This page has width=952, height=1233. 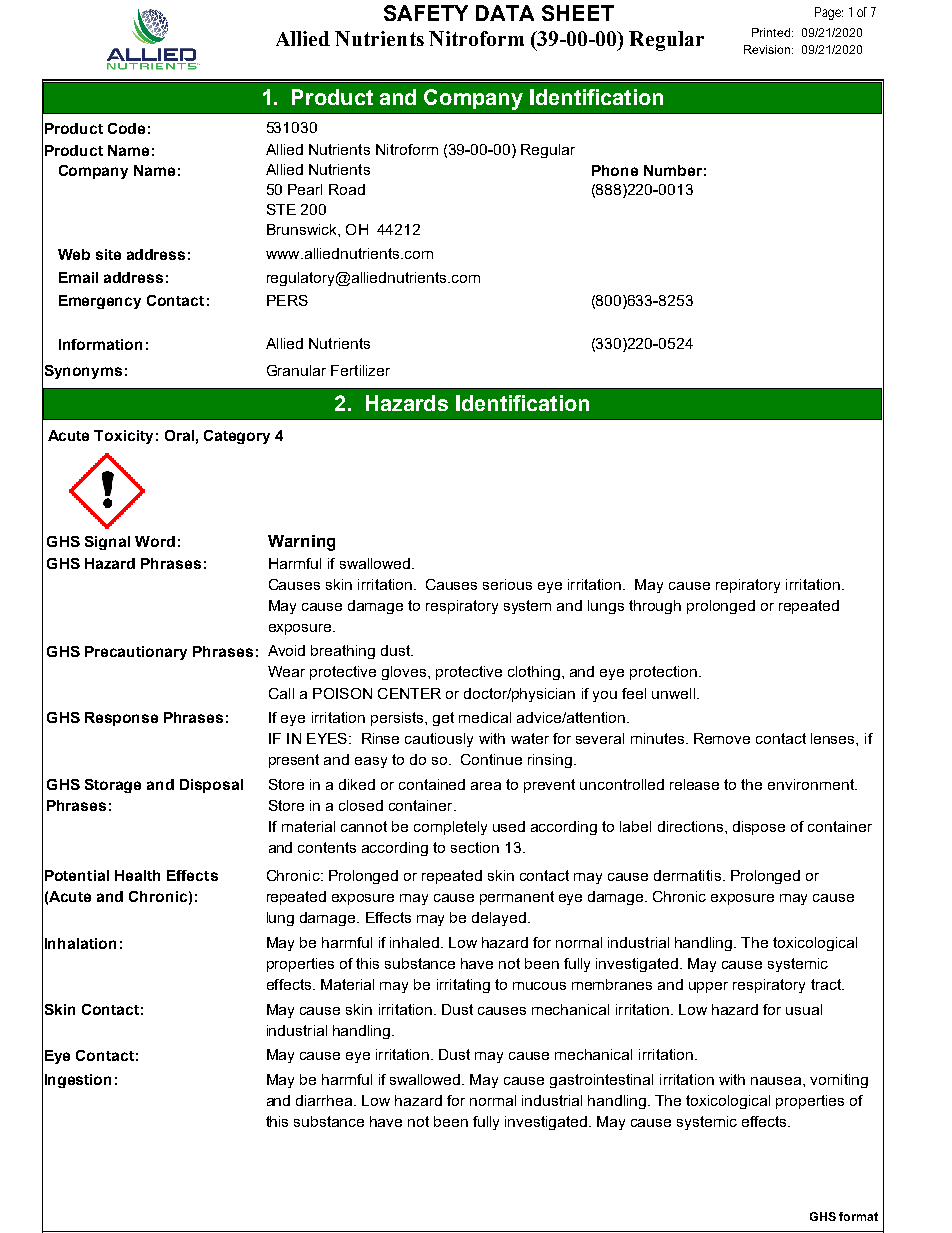 What do you see at coordinates (78, 1081) in the page?
I see `Ingestion` at bounding box center [78, 1081].
